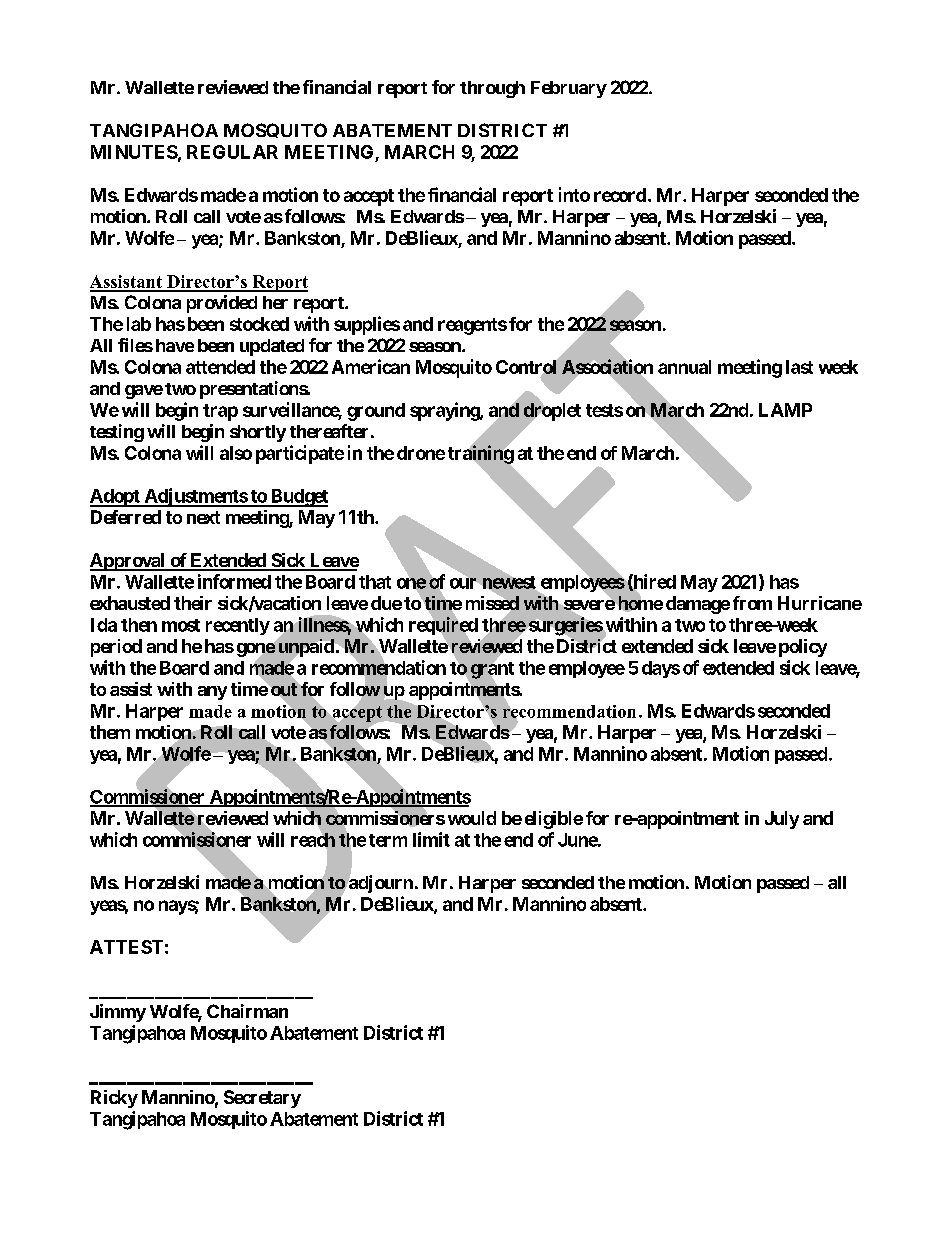 Image resolution: width=952 pixels, height=1233 pixels. I want to click on Ricky, so click(114, 1099).
